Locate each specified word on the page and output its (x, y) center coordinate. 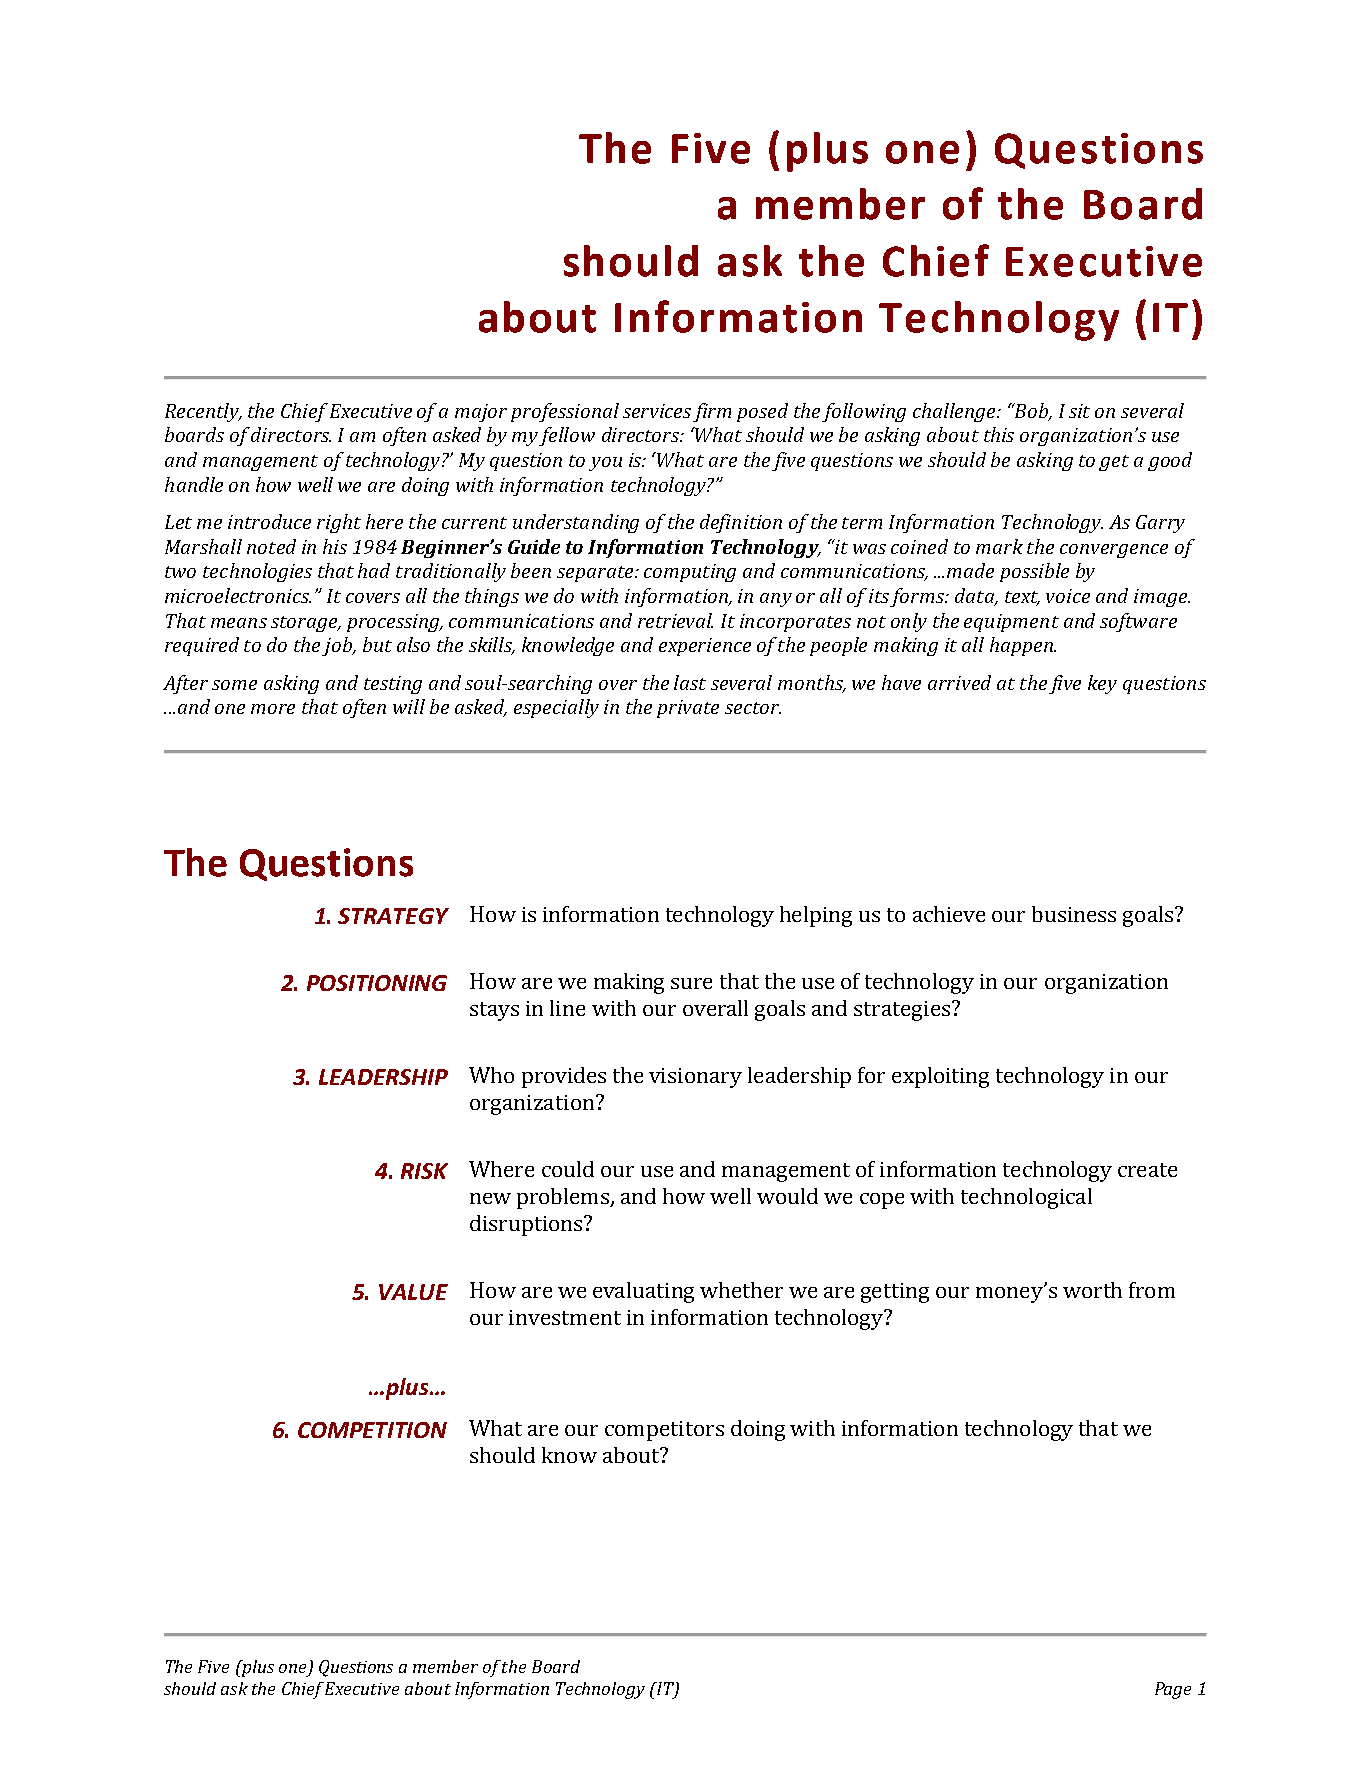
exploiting (940, 1077)
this (999, 434)
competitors (664, 1431)
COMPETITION (372, 1430)
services (657, 411)
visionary (695, 1078)
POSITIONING (377, 983)
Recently (203, 412)
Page (1173, 1690)
